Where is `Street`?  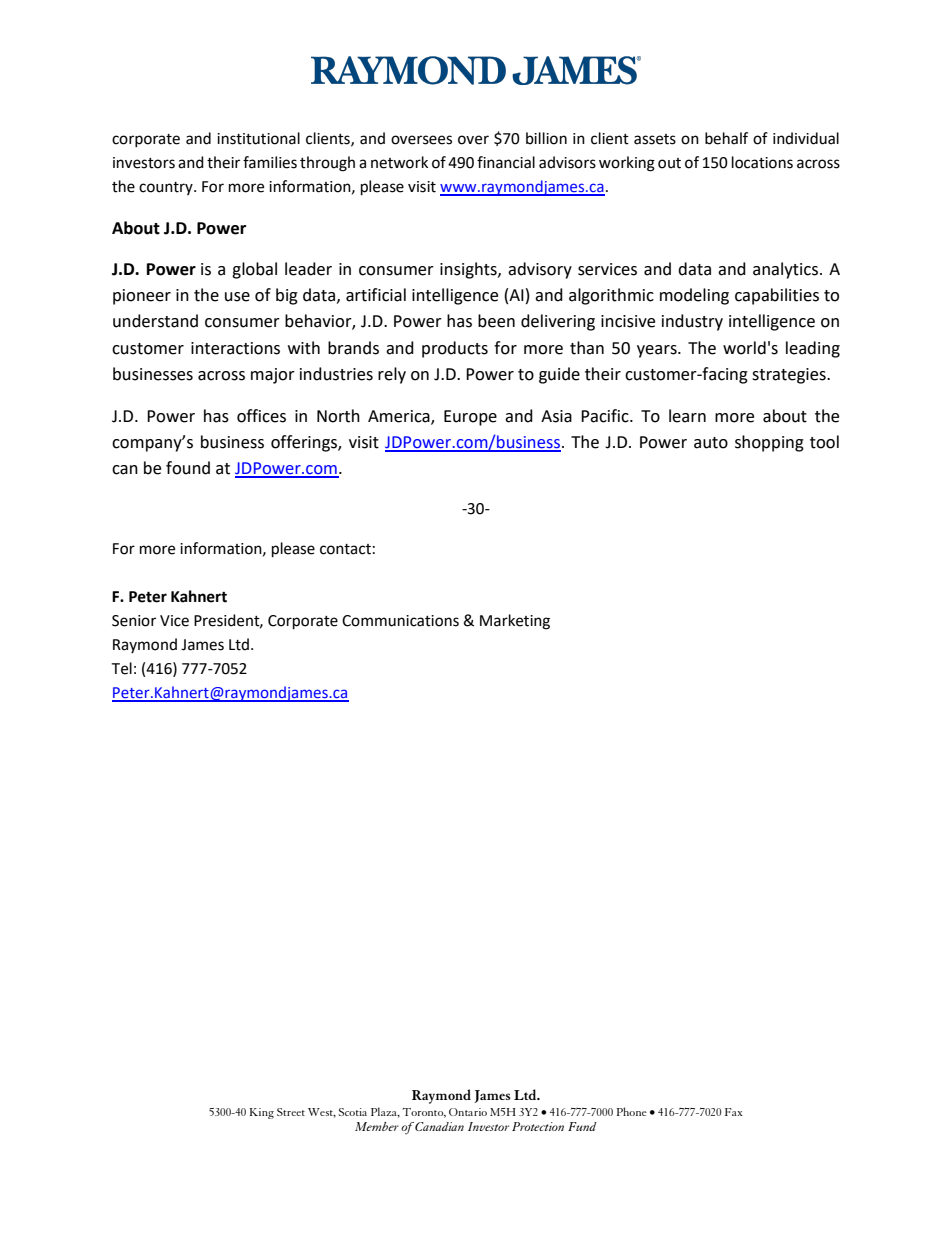
Street is located at coordinates (291, 1112).
